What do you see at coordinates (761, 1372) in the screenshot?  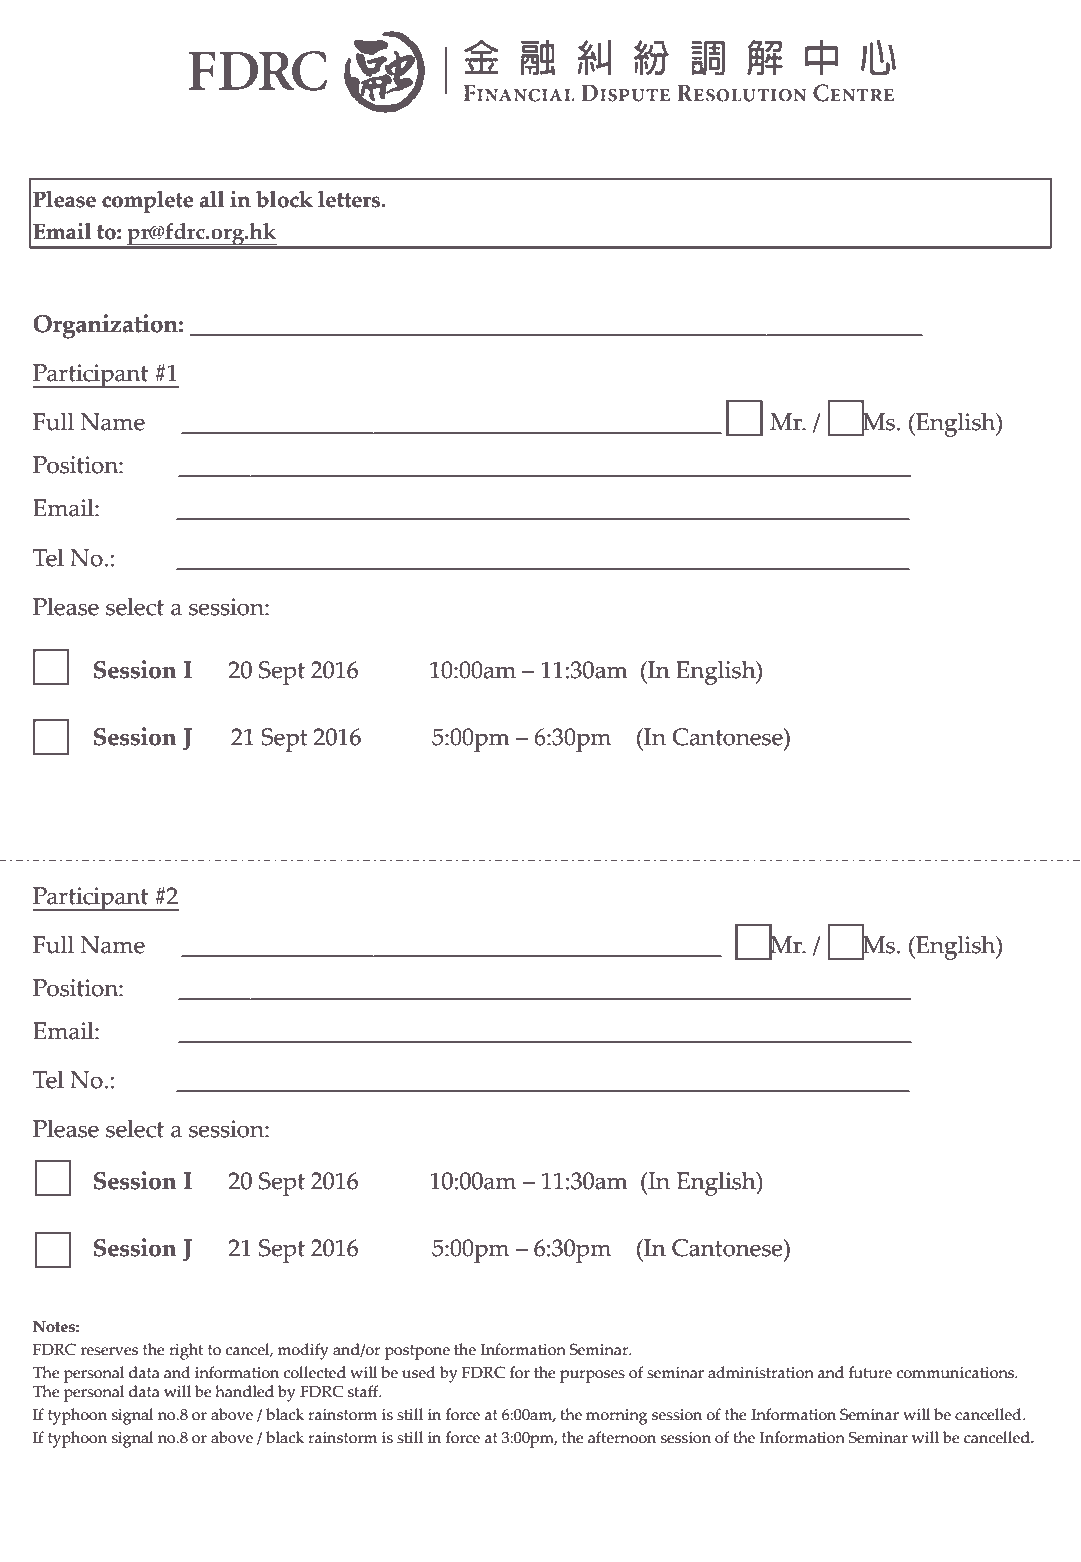 I see `administration` at bounding box center [761, 1372].
